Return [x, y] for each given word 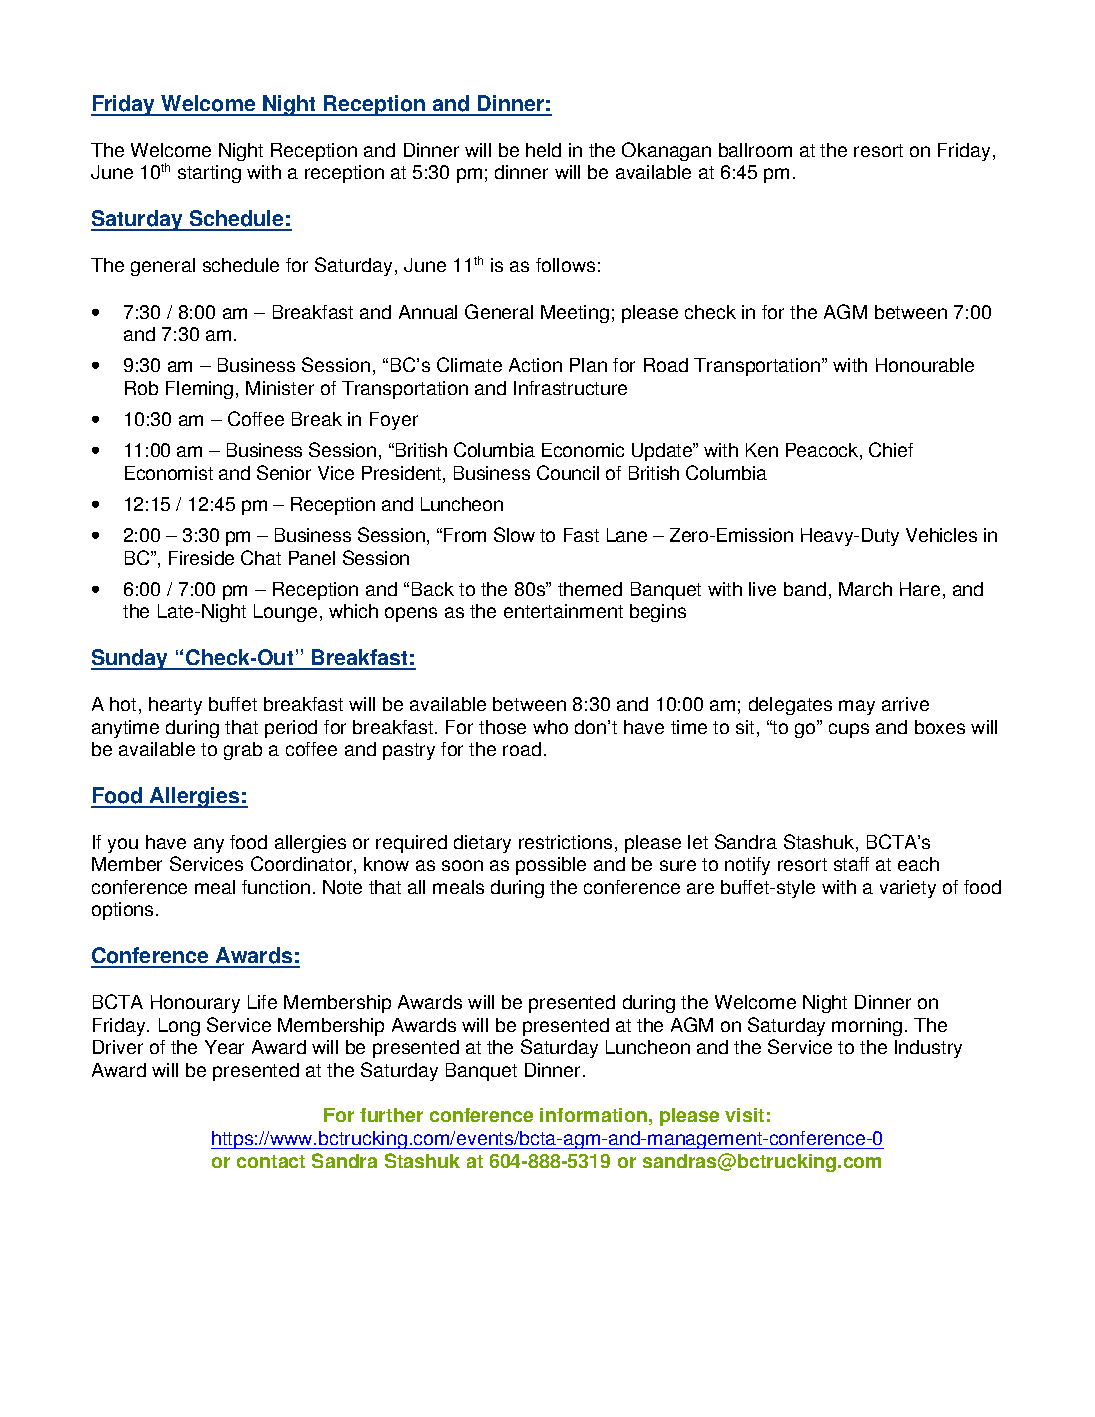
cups [849, 730]
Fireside [201, 558]
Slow [514, 534]
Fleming [199, 390]
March [865, 589]
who [550, 727]
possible [551, 866]
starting [209, 174]
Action [535, 365]
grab [243, 751]
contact [271, 1161]
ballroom [755, 150]
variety [908, 889]
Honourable [925, 365]
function [276, 887]
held [543, 150]
